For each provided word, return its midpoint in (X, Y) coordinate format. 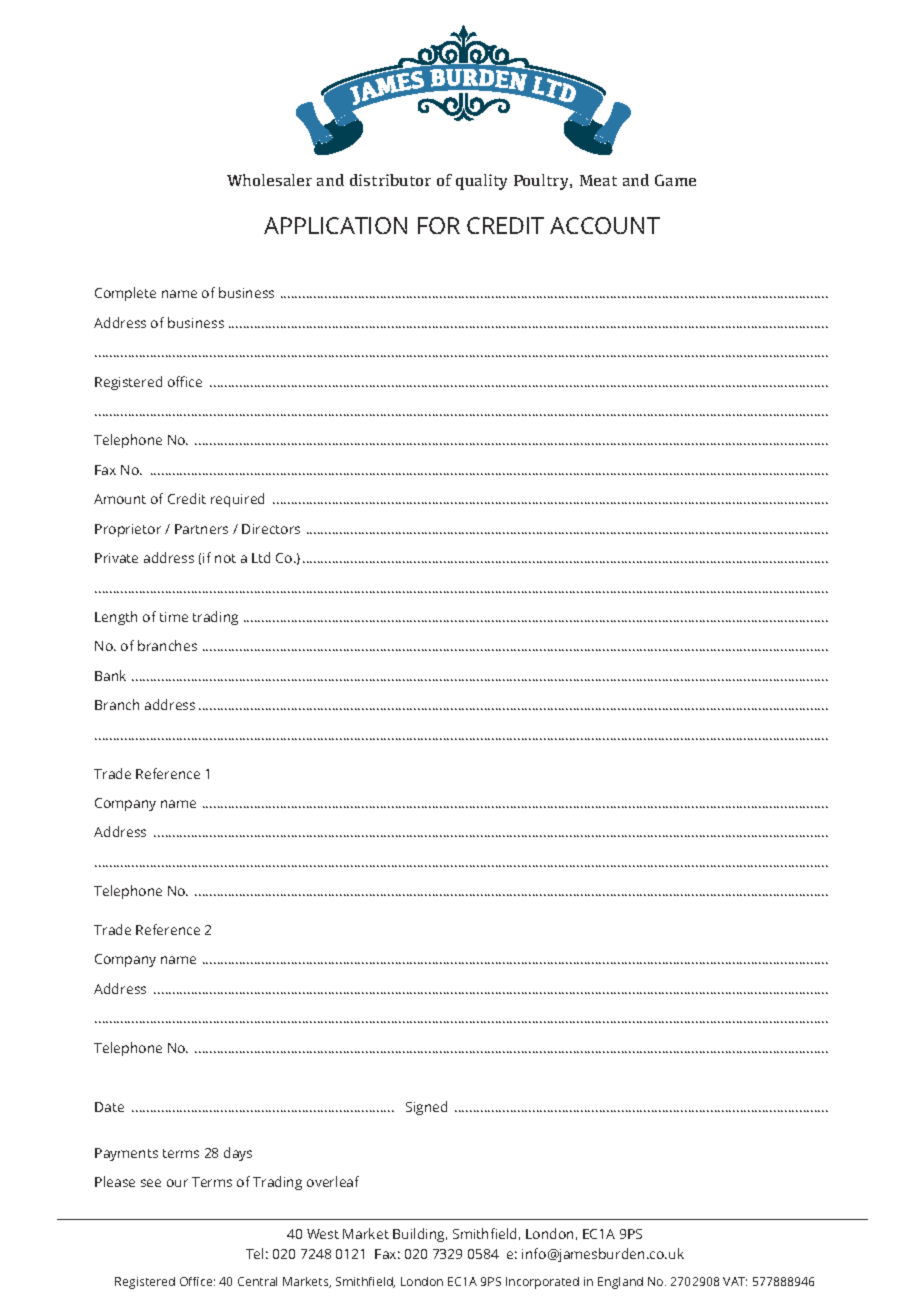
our (177, 1183)
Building (420, 1235)
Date (109, 1107)
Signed (426, 1108)
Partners (201, 529)
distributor (390, 180)
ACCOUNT (605, 225)
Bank (110, 675)
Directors (271, 529)
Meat (598, 180)
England (620, 1283)
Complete (125, 294)
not (225, 558)
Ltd (261, 557)
